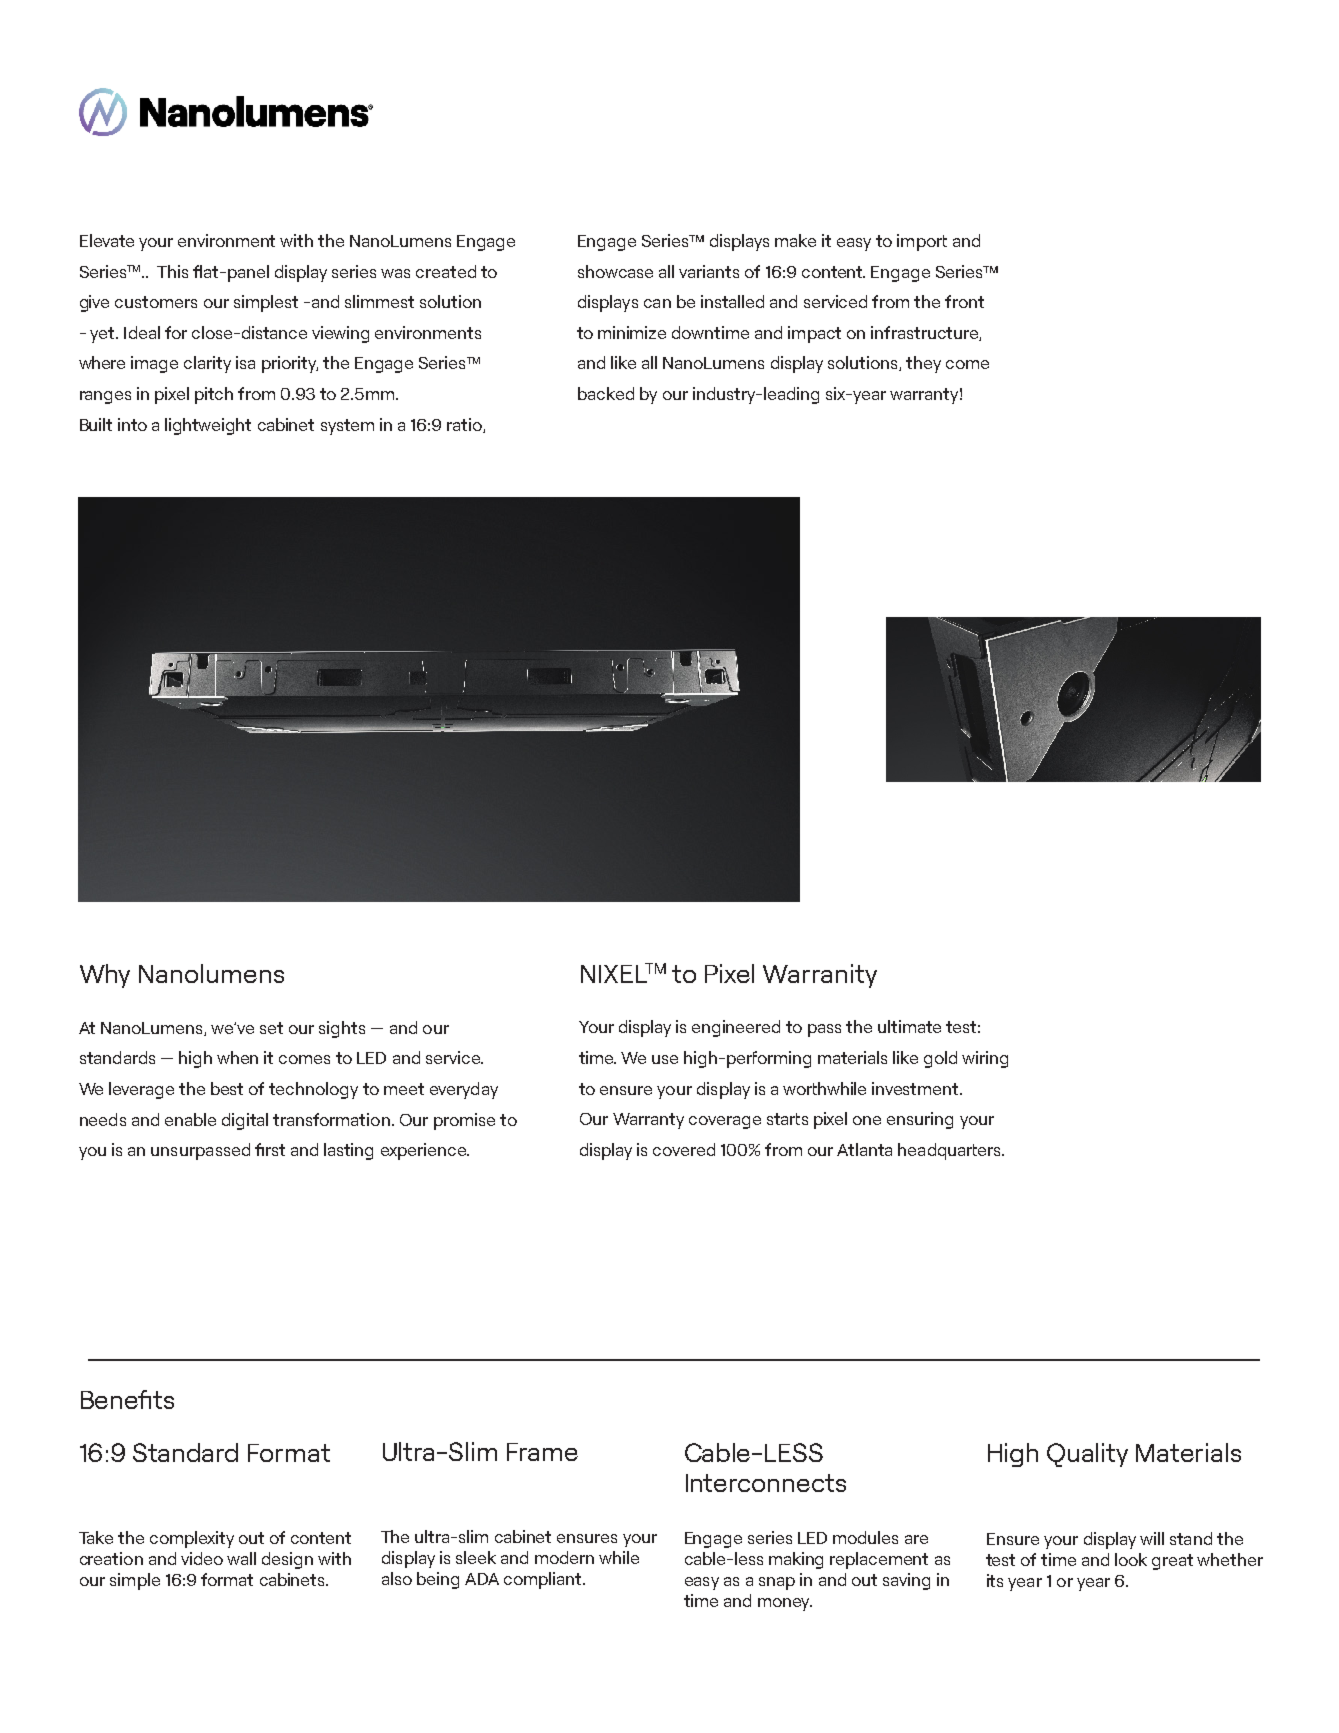 This screenshot has width=1339, height=1733. What do you see at coordinates (736, 1028) in the screenshot?
I see `engineered` at bounding box center [736, 1028].
